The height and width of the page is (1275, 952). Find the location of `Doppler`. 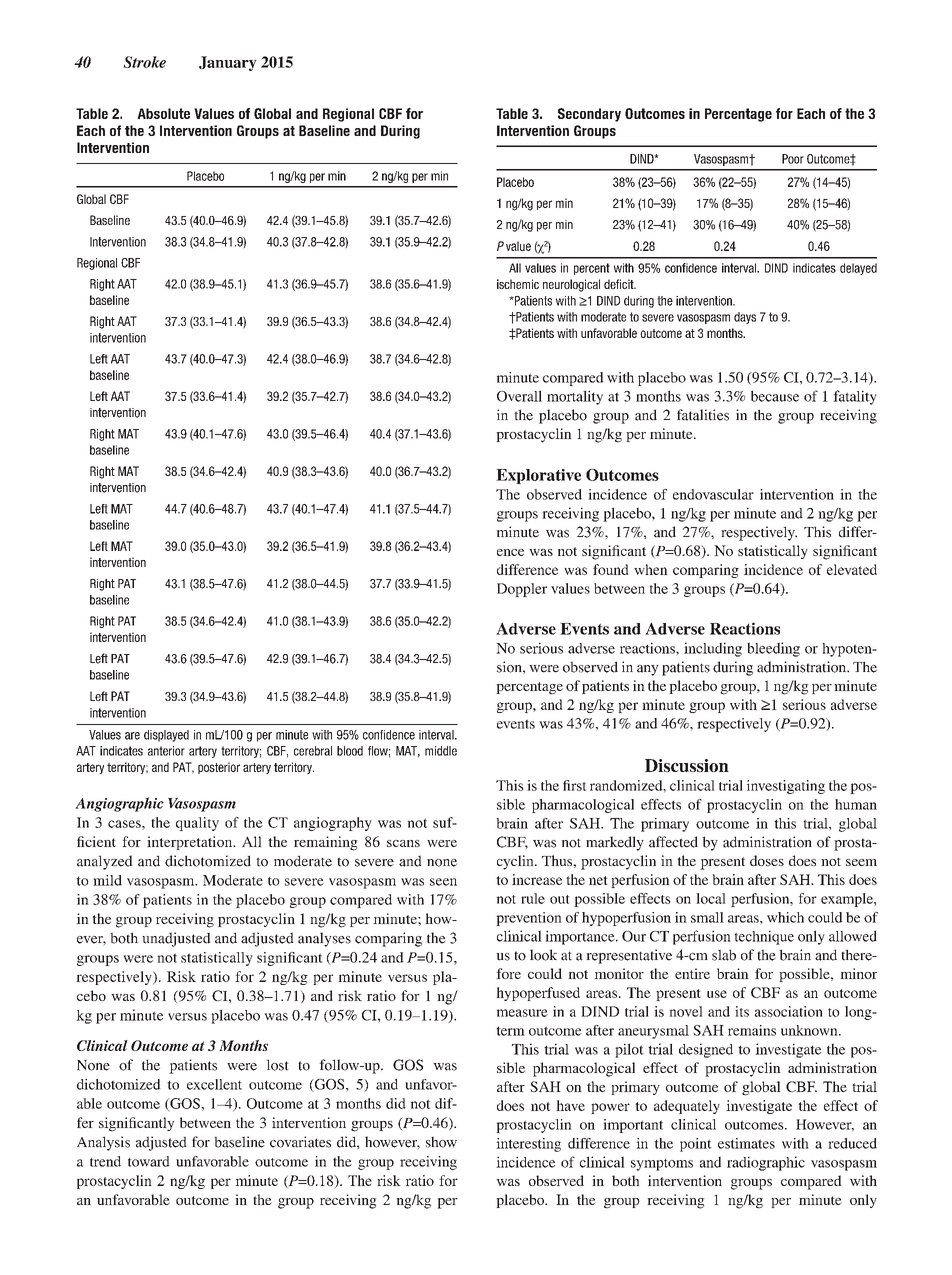

Doppler is located at coordinates (522, 590).
